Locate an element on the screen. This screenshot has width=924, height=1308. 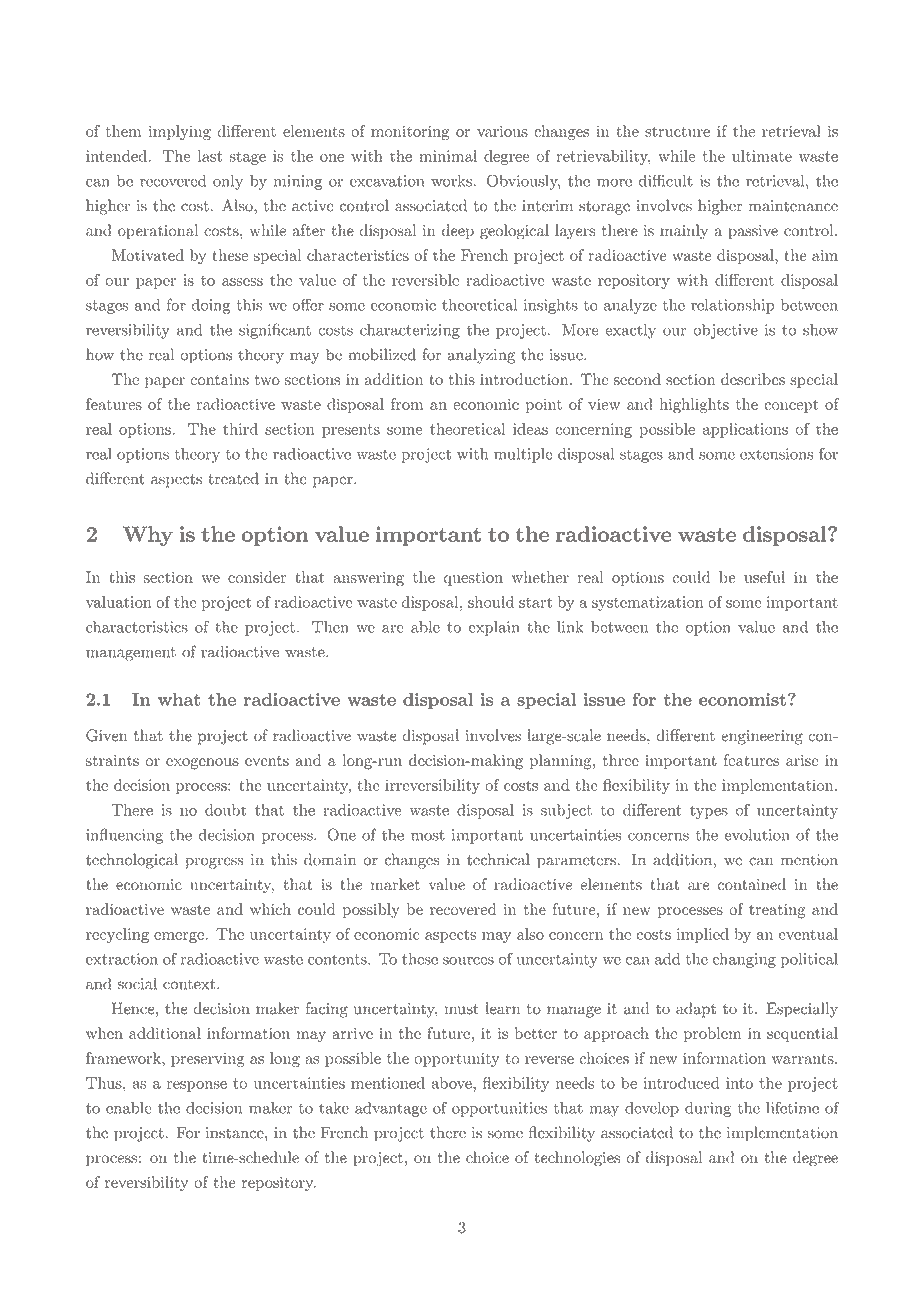
technical is located at coordinates (498, 859).
